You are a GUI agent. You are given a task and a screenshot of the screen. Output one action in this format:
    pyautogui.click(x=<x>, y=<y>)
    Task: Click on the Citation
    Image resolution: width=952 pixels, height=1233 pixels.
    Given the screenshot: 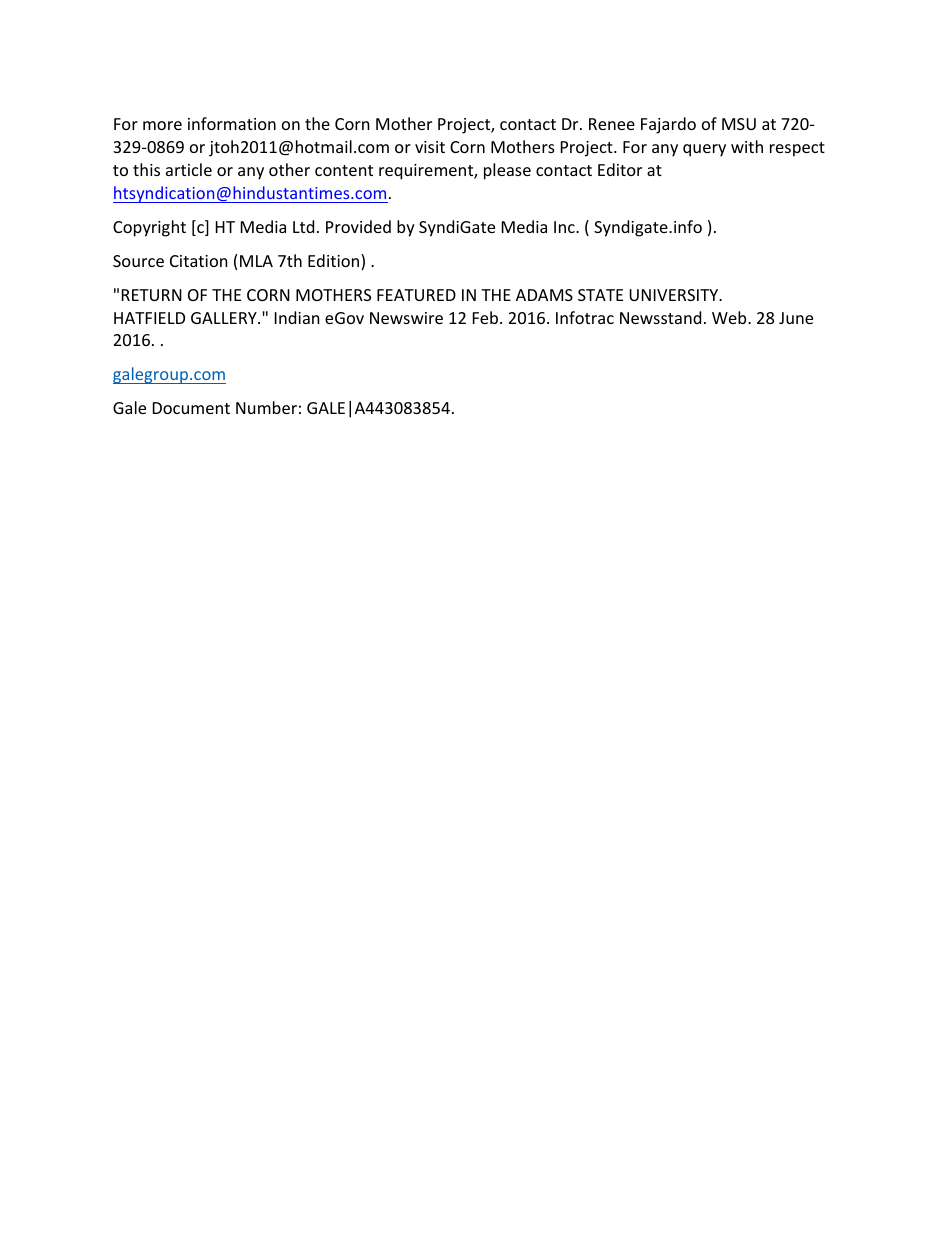 What is the action you would take?
    pyautogui.click(x=199, y=261)
